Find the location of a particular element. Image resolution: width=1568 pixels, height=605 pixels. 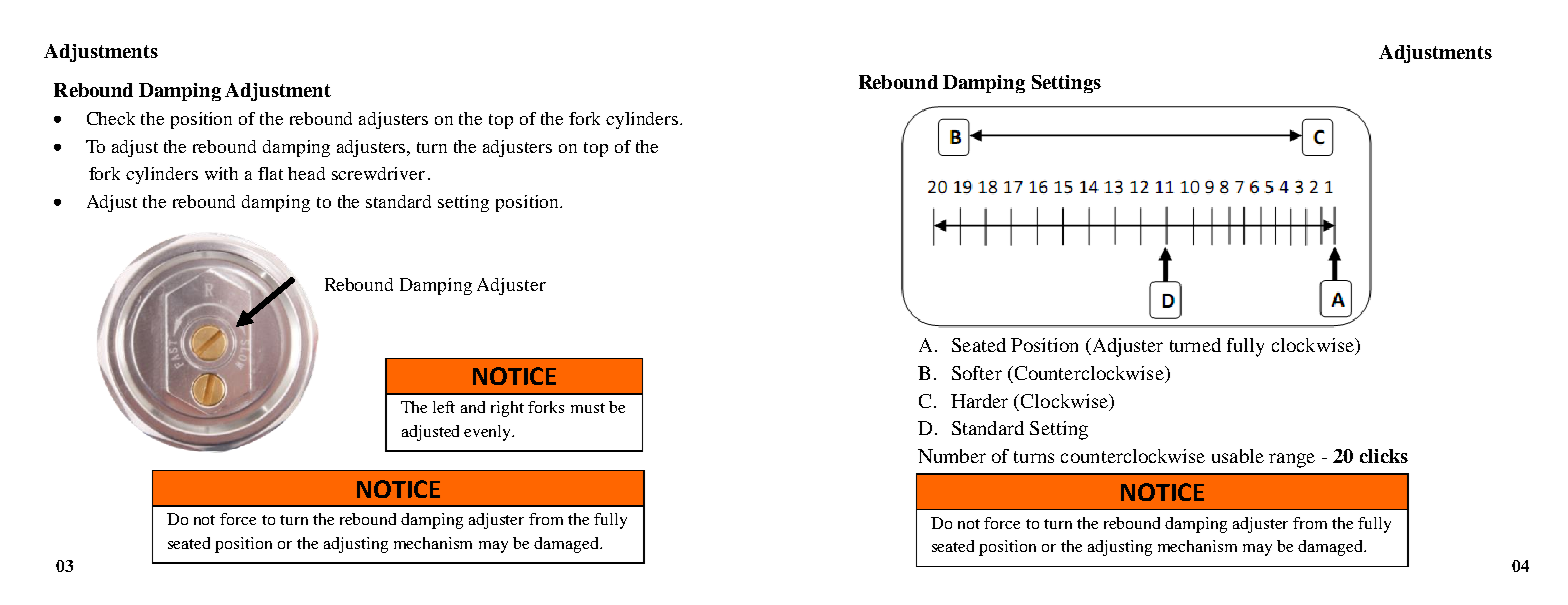

evenly is located at coordinates (489, 433).
